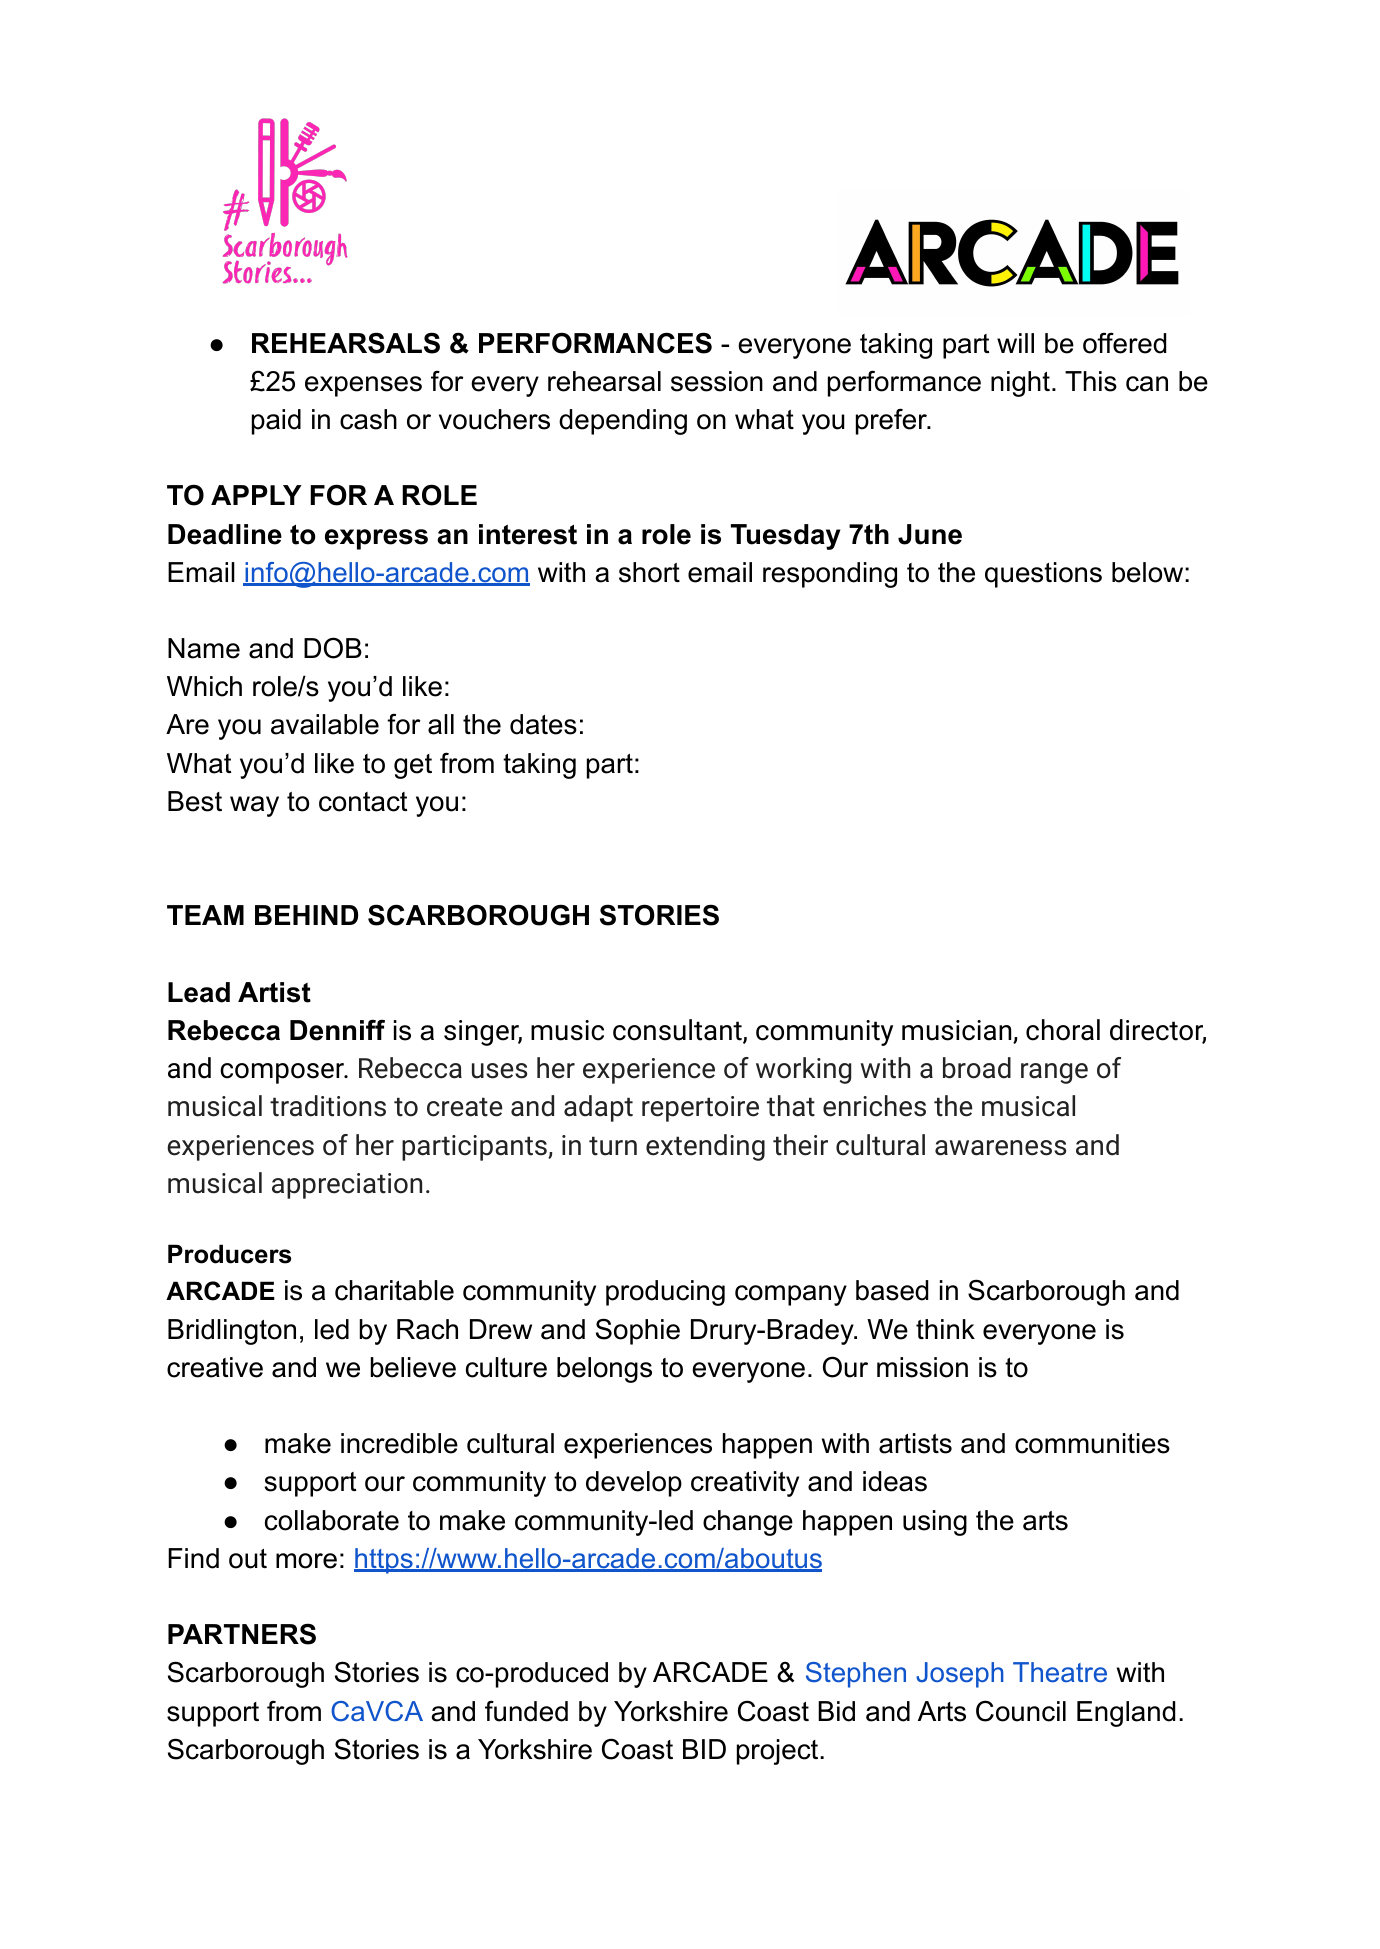 The height and width of the document is (1949, 1380). What do you see at coordinates (363, 386) in the document?
I see `expenses` at bounding box center [363, 386].
